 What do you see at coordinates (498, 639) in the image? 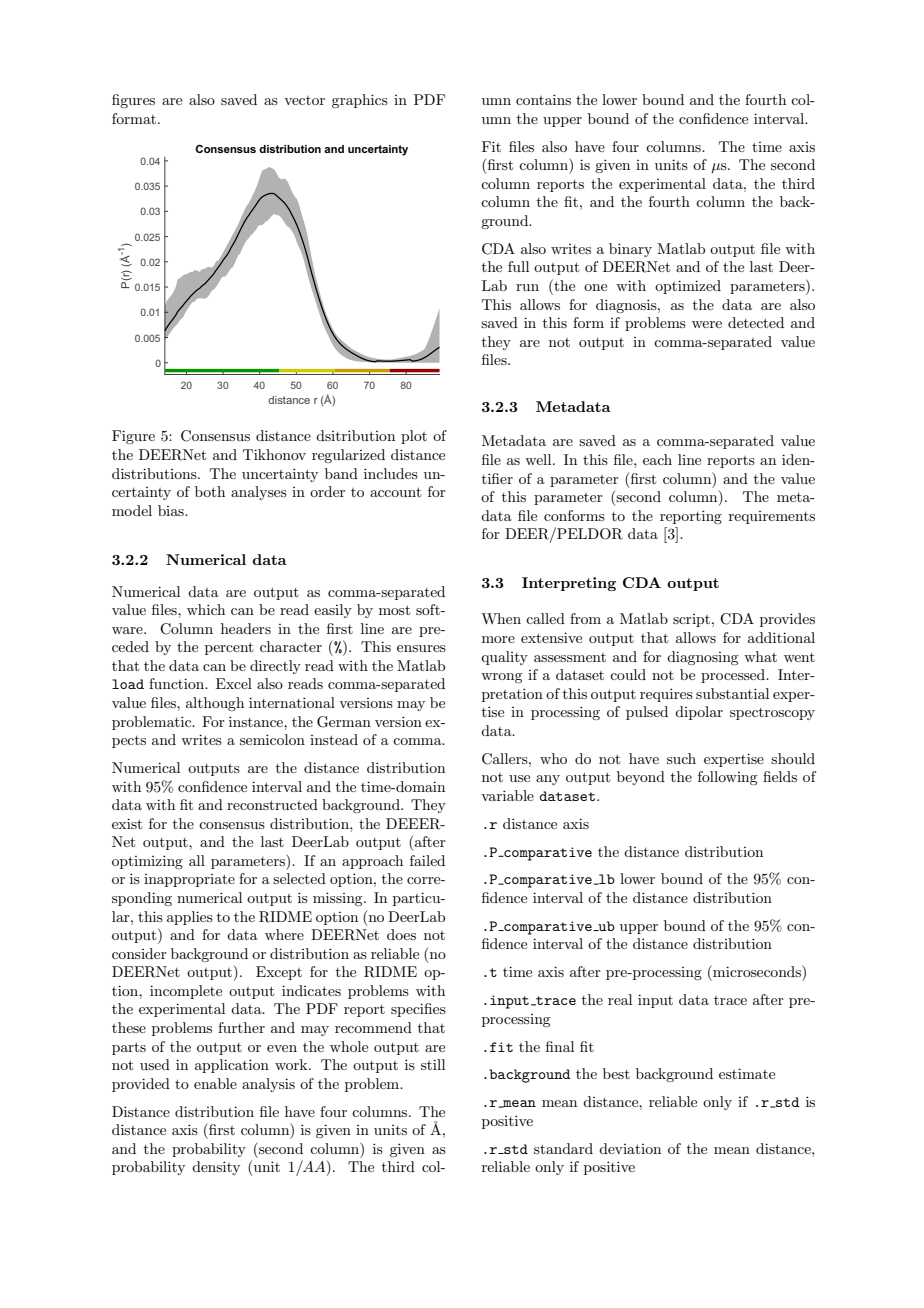
I see `more` at bounding box center [498, 639].
